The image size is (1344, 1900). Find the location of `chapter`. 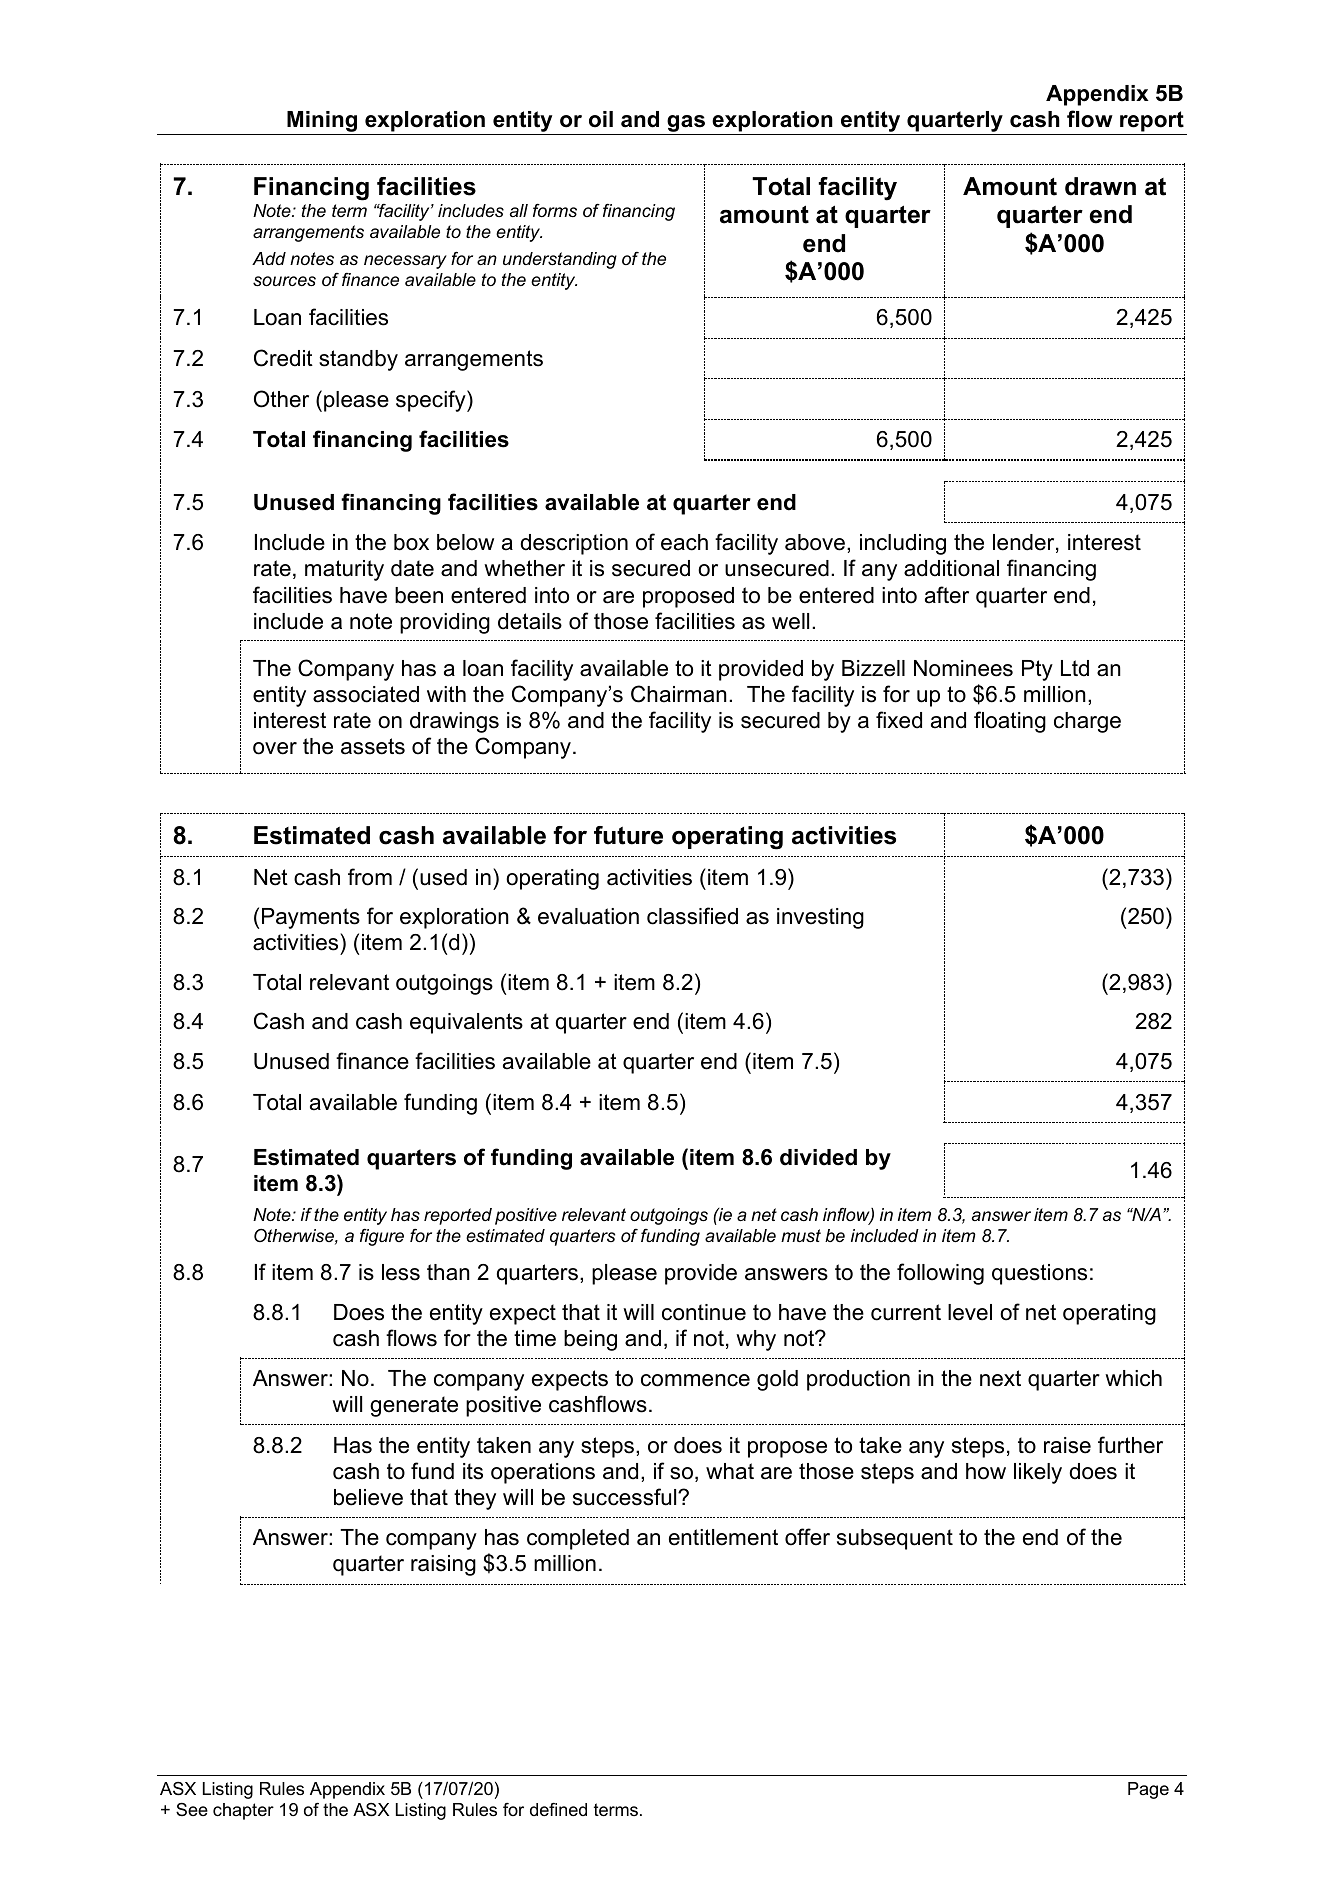

chapter is located at coordinates (243, 1811).
